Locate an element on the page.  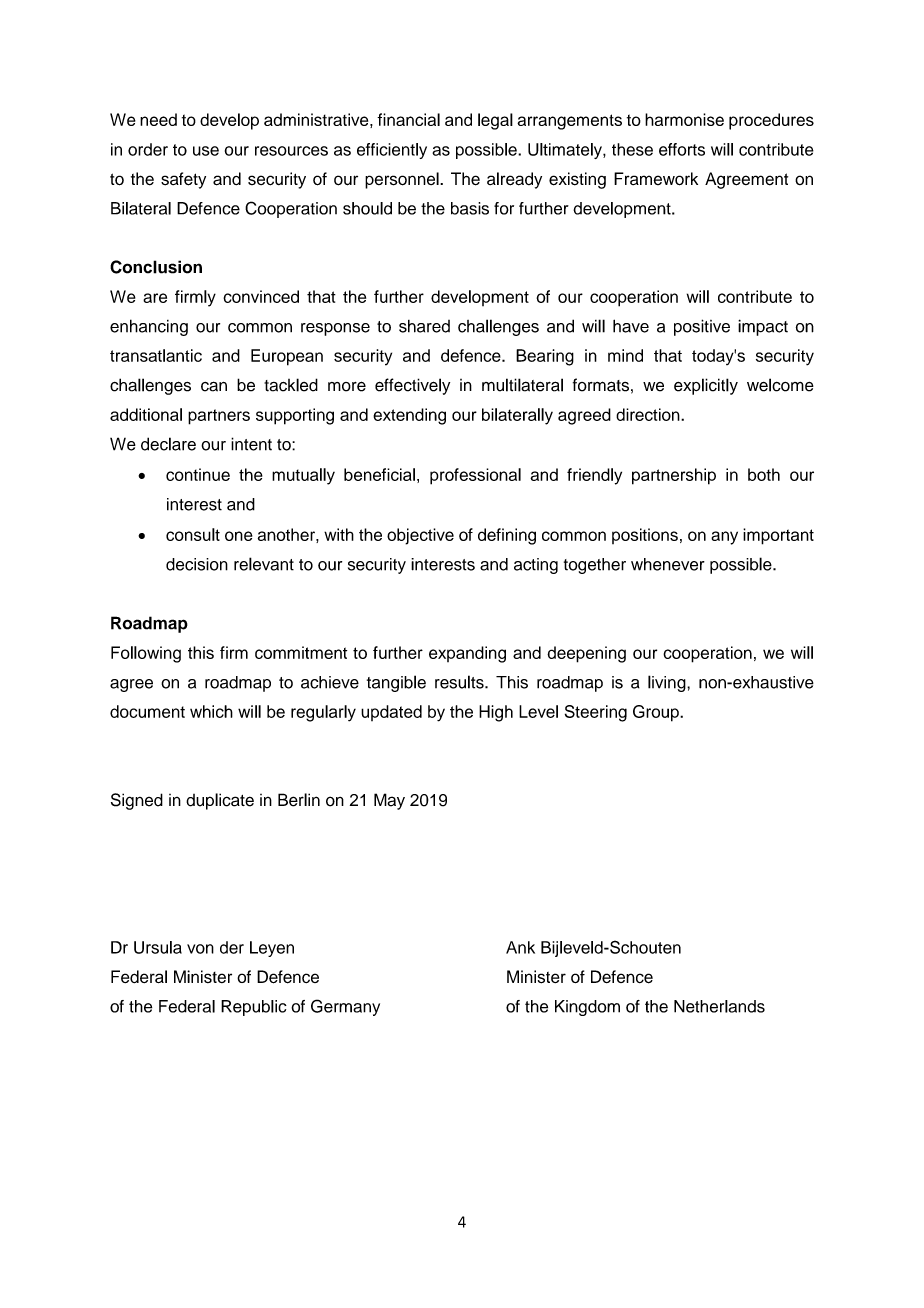
whenever is located at coordinates (668, 564).
